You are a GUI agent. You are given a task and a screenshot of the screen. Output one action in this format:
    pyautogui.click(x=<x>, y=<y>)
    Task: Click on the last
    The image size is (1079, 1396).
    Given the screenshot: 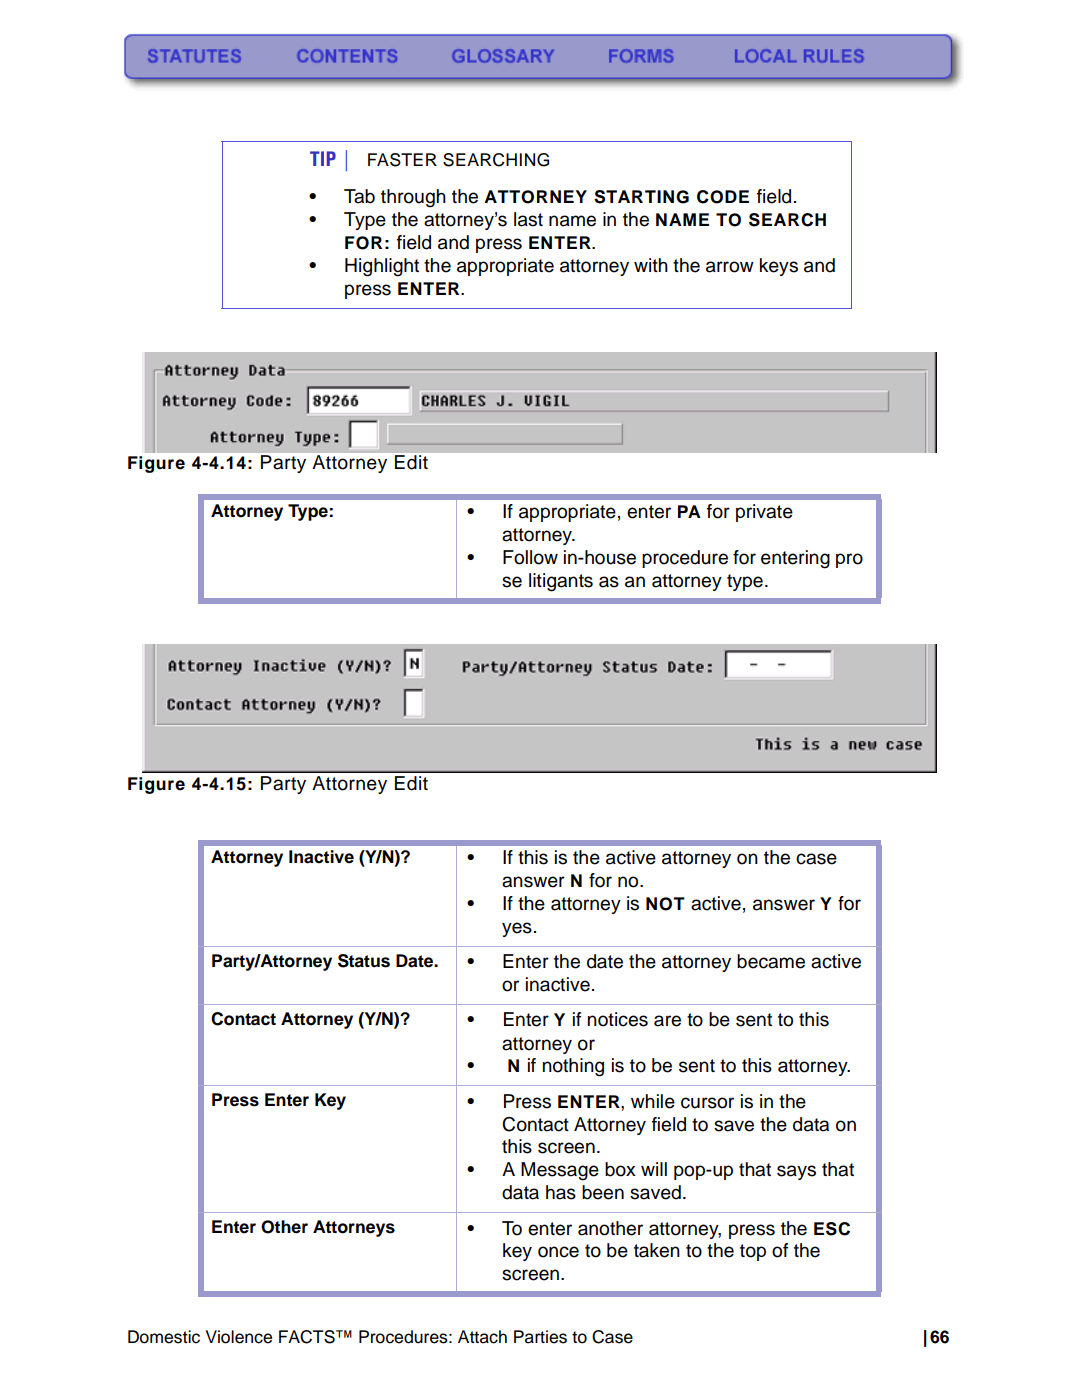 What is the action you would take?
    pyautogui.click(x=528, y=219)
